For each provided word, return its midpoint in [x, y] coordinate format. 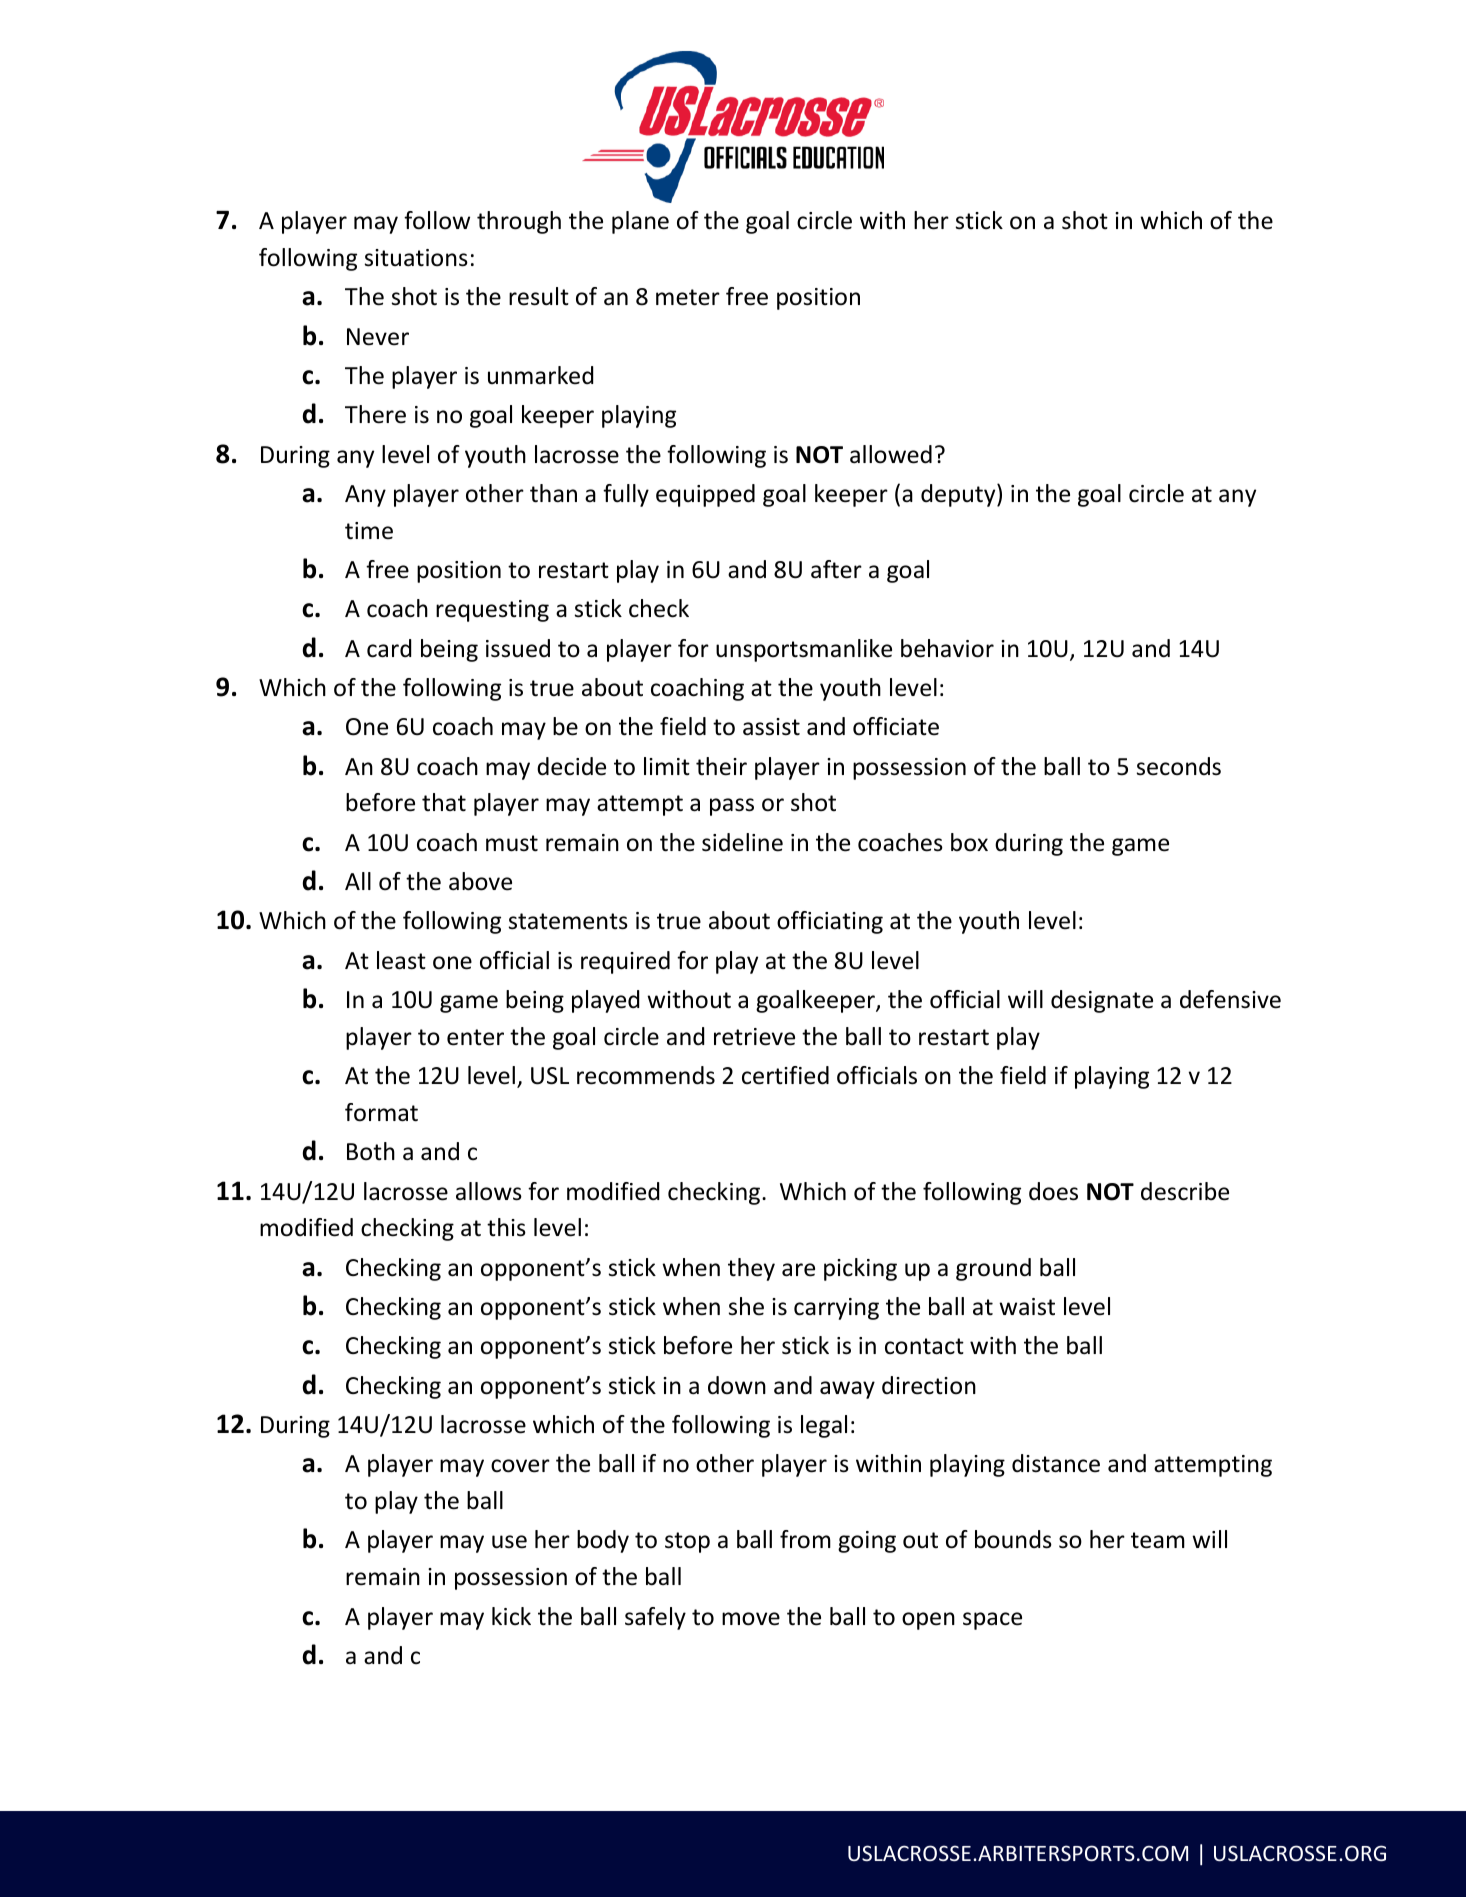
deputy [959, 495]
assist [771, 727]
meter [688, 297]
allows [489, 1191]
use [509, 1542]
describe [1185, 1191]
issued [518, 648]
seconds [1179, 766]
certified [785, 1075]
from [805, 1539]
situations [416, 258]
